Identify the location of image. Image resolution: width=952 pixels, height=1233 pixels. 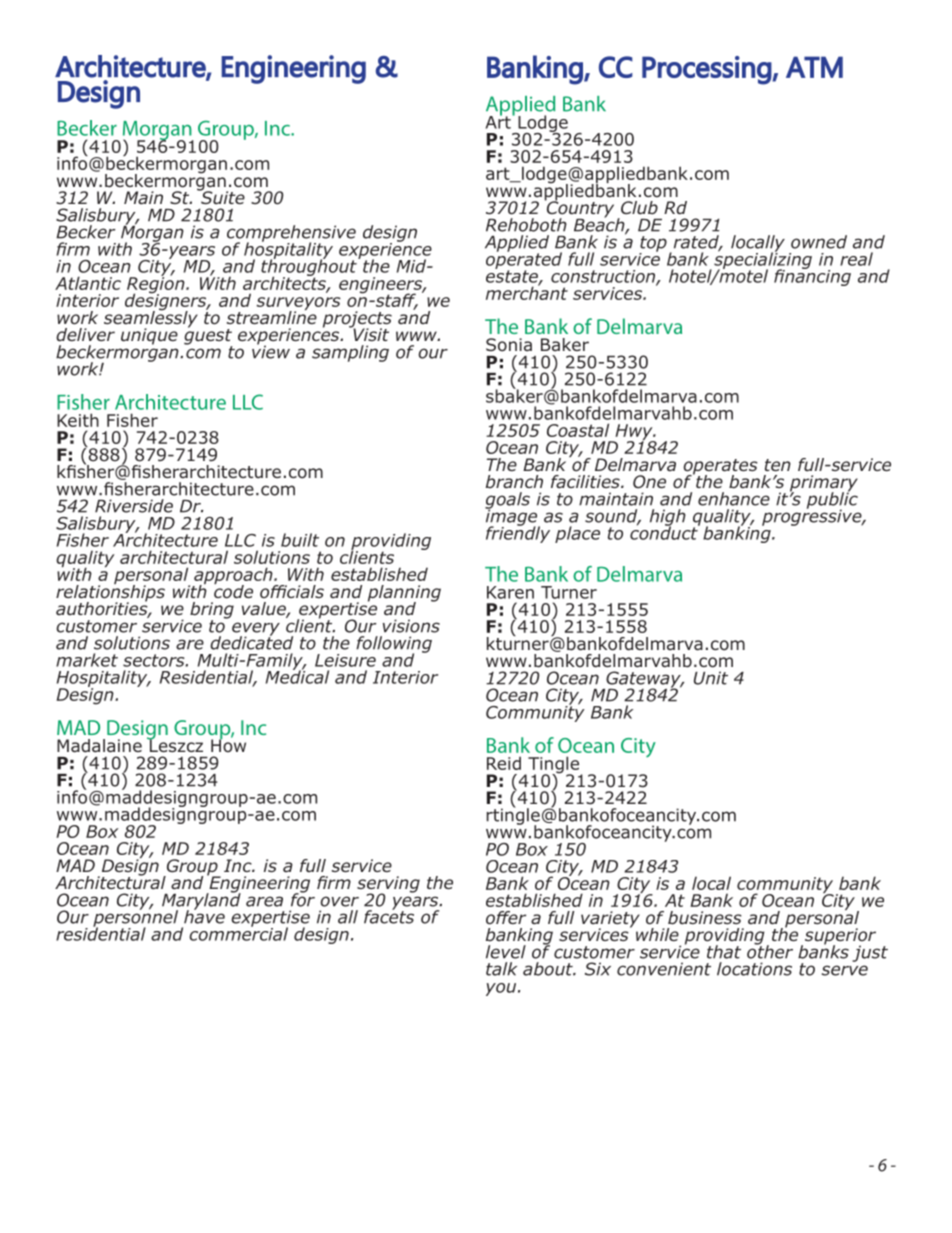
(512, 517).
